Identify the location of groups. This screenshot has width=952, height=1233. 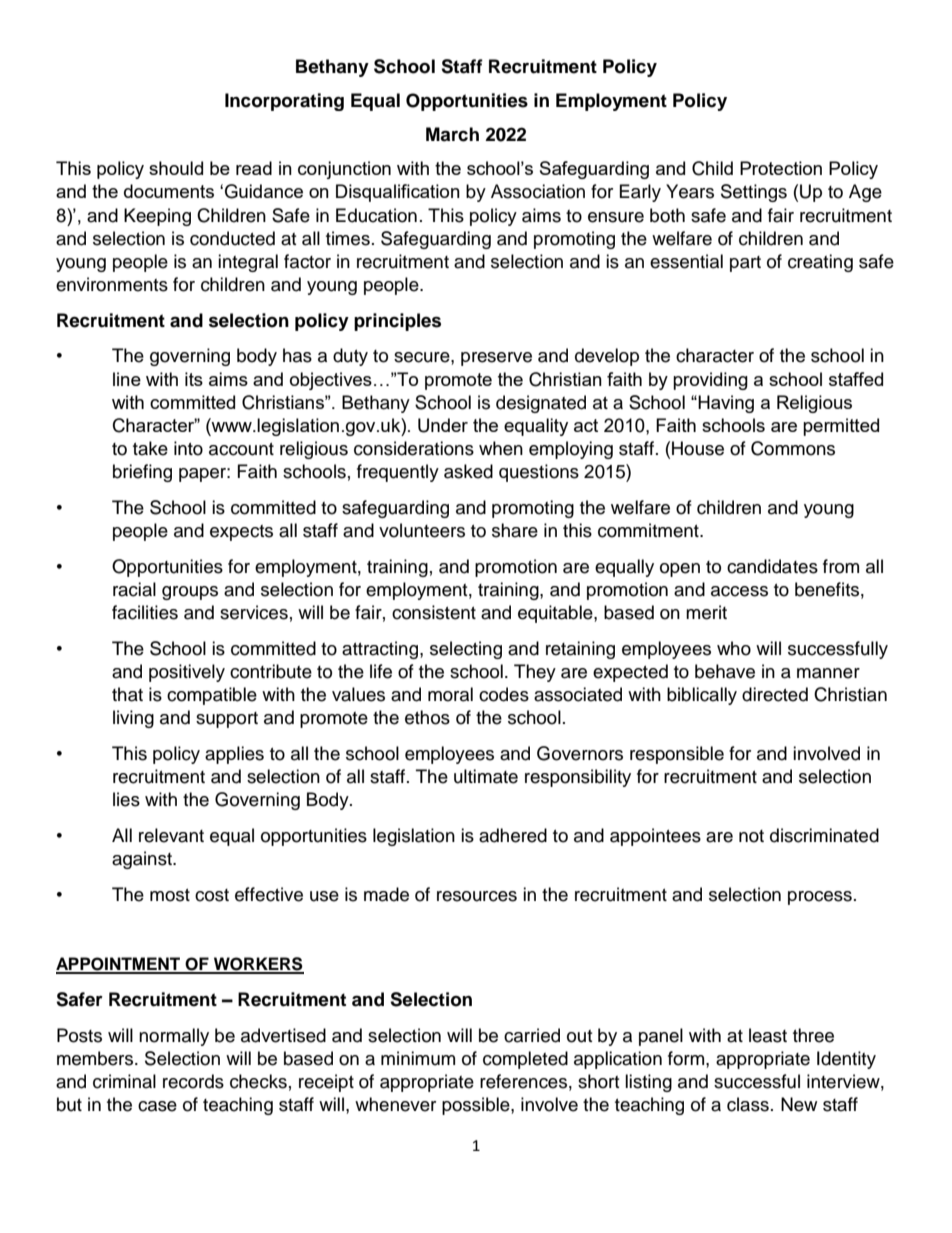
(190, 593).
